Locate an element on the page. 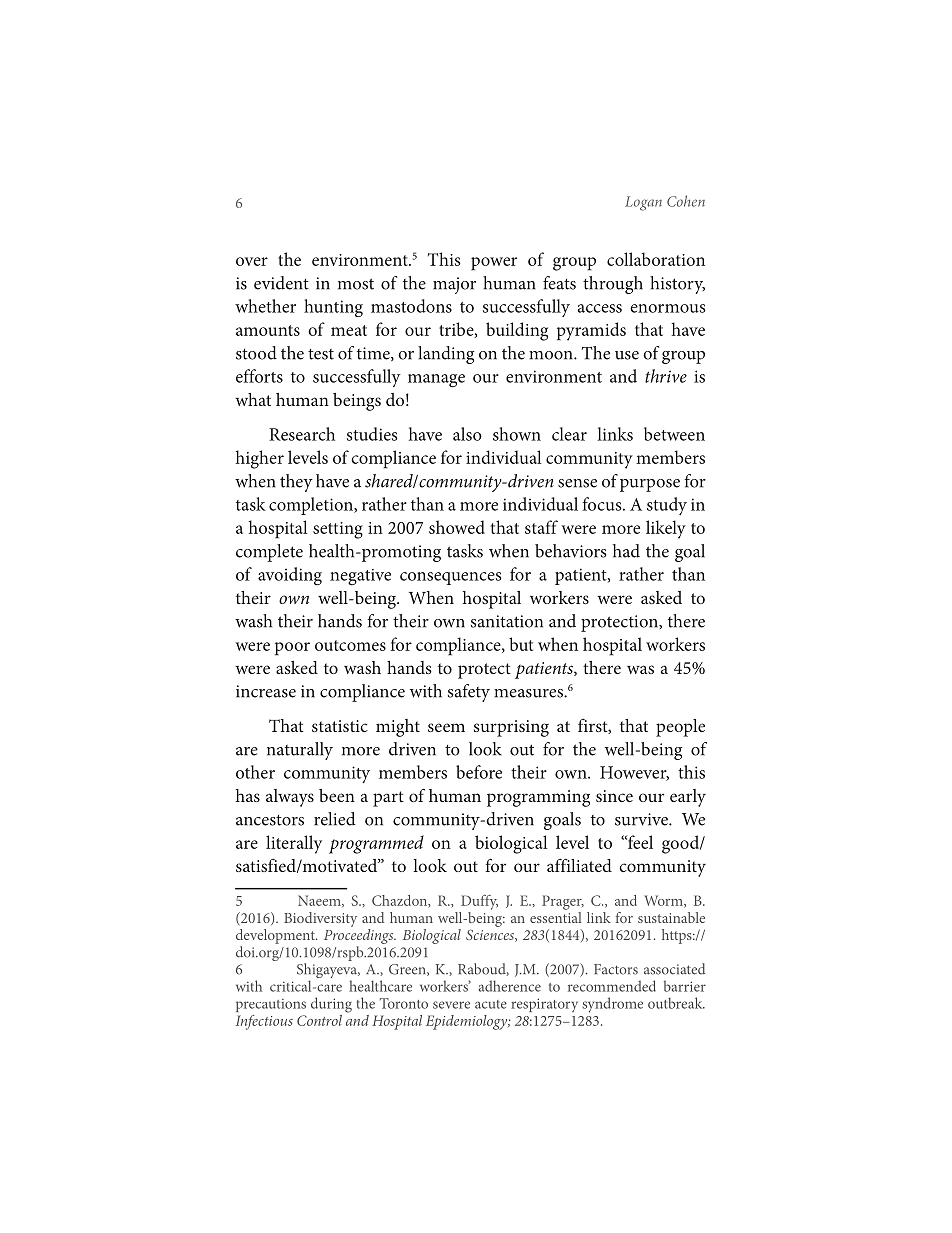 This document has height=1233, width=952. Logan is located at coordinates (643, 203).
